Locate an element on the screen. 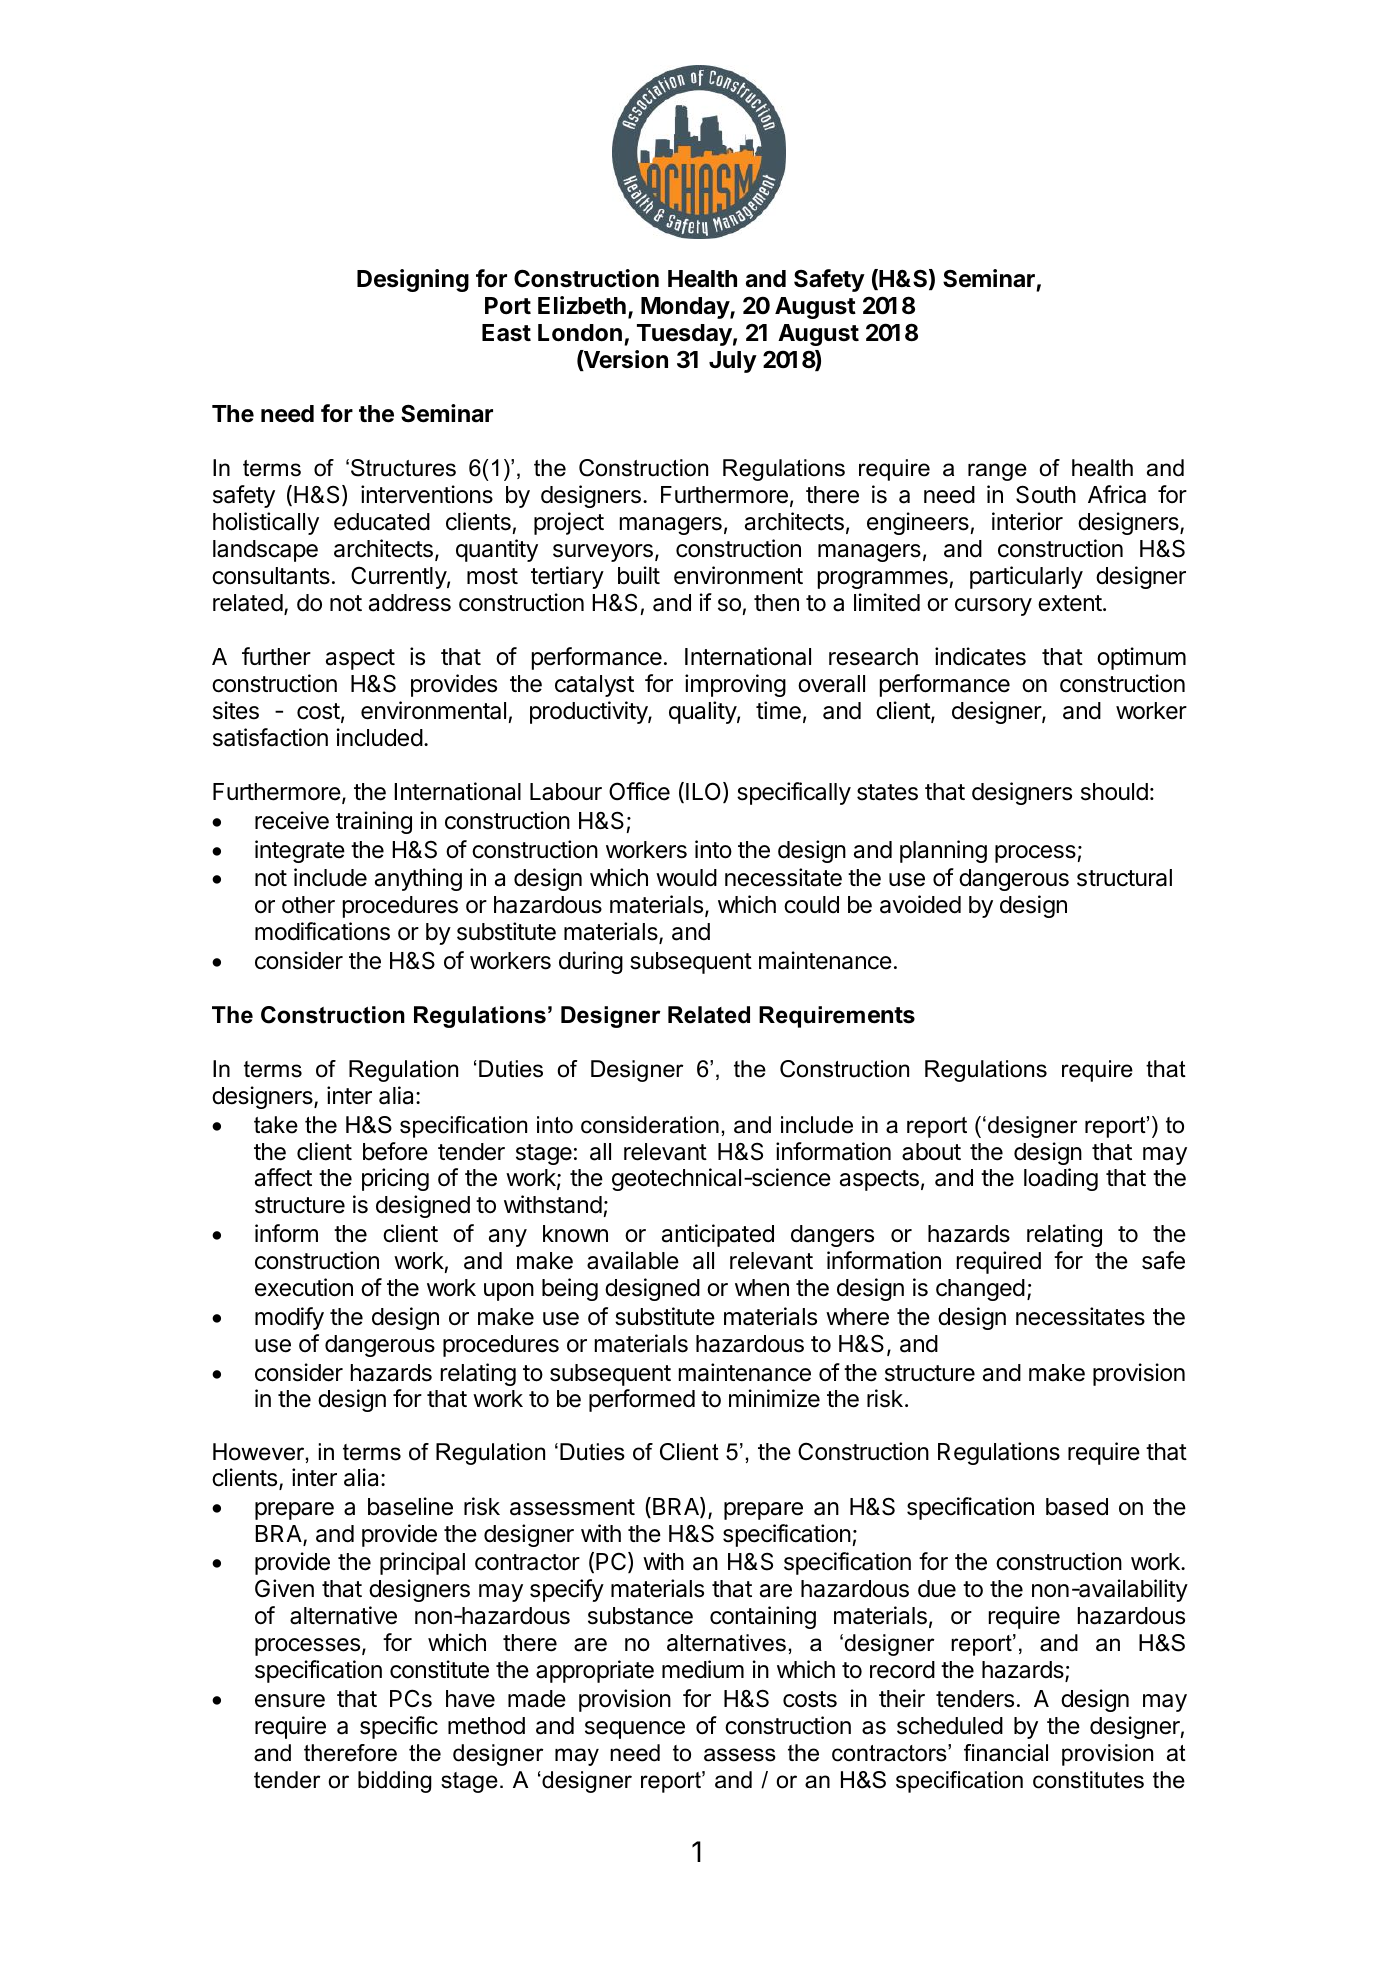 The height and width of the screenshot is (1978, 1398). East is located at coordinates (506, 333).
